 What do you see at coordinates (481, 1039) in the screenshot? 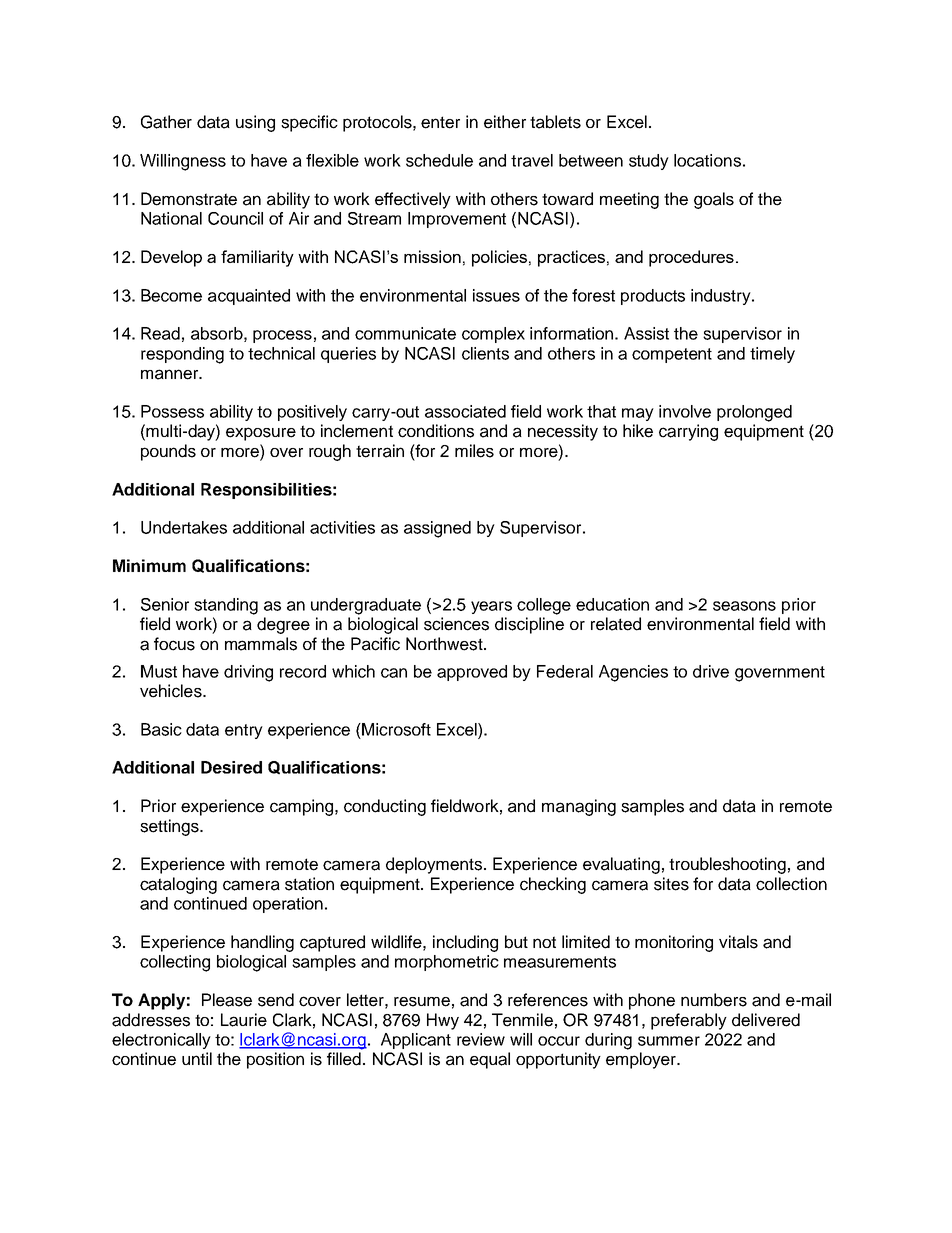
I see `review` at bounding box center [481, 1039].
